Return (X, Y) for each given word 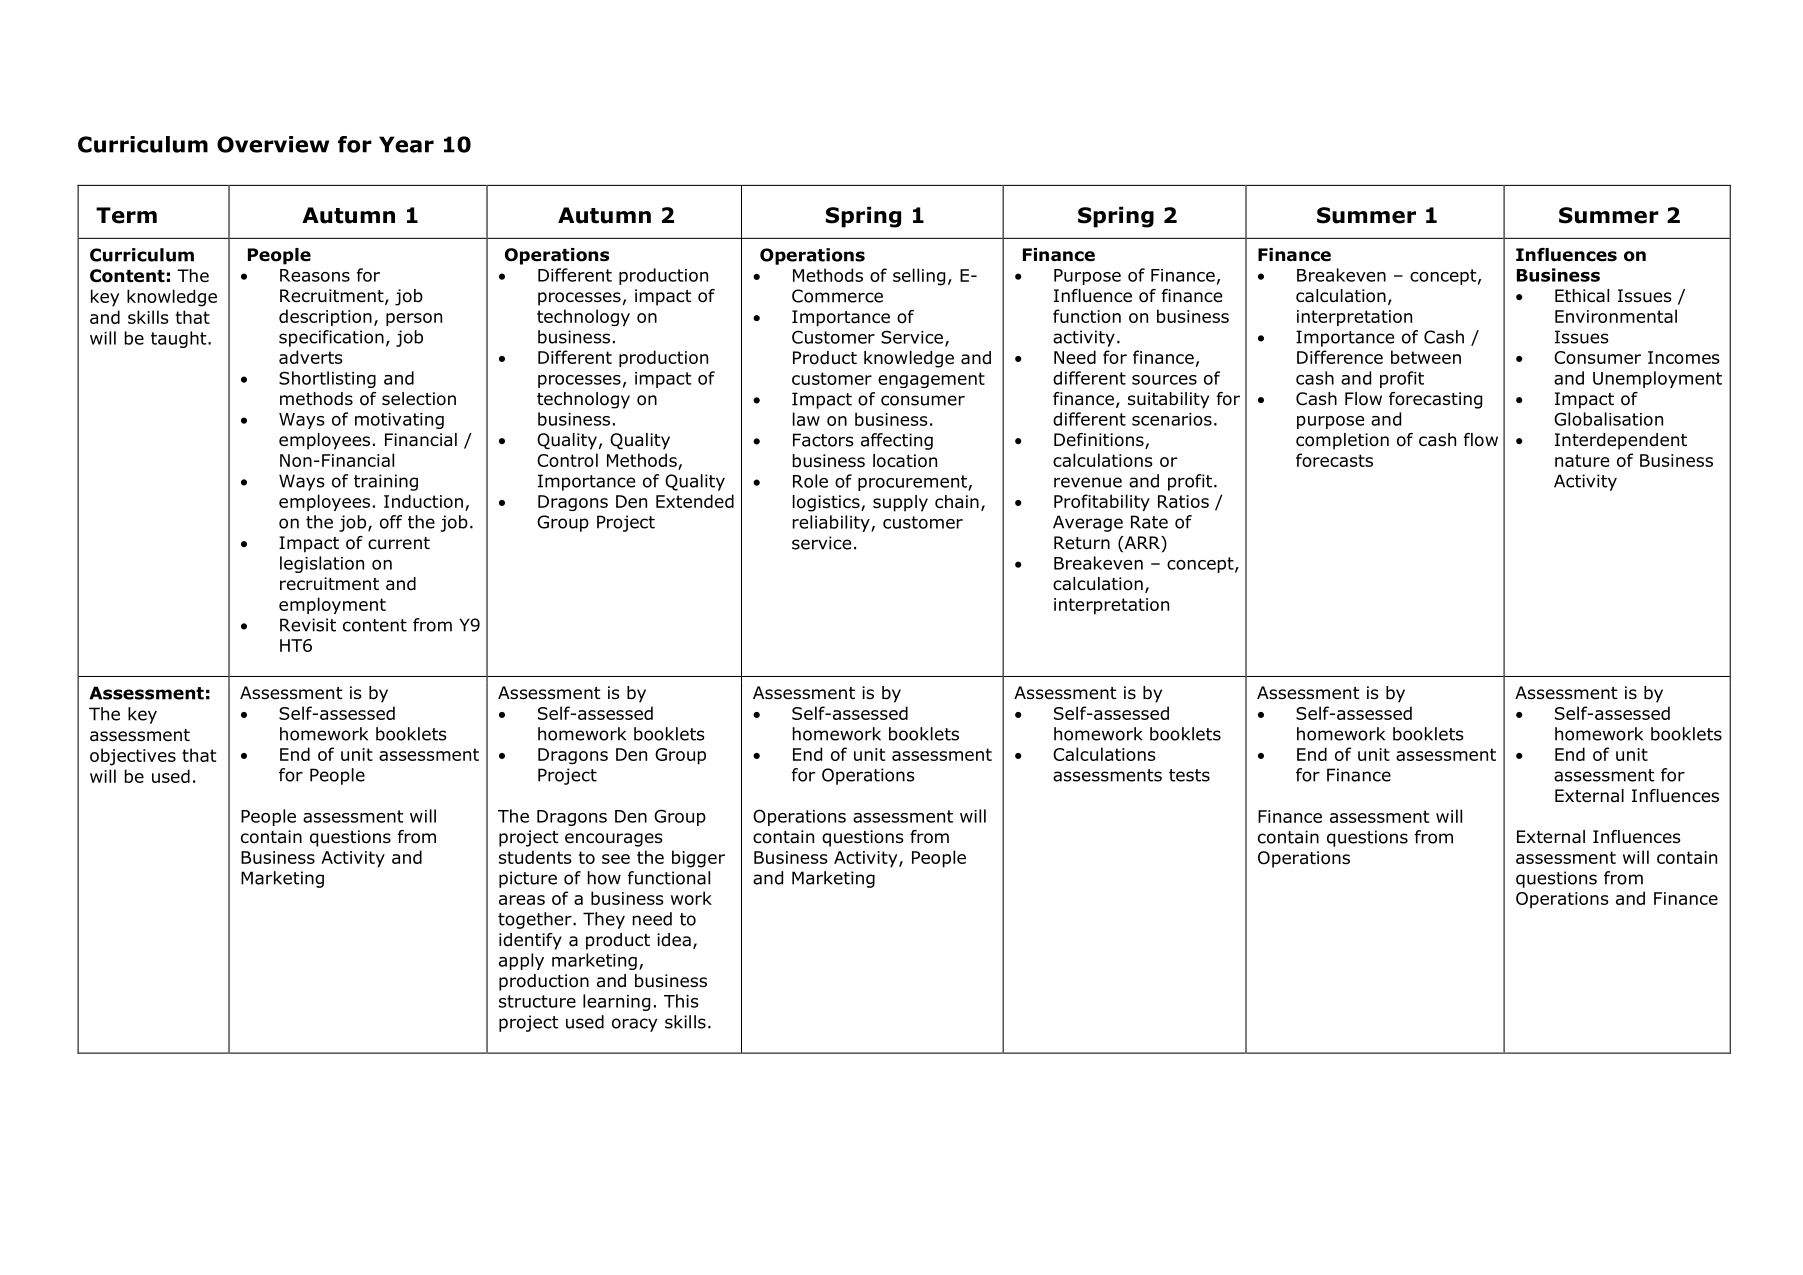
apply (521, 961)
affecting (897, 441)
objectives (133, 757)
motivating (399, 421)
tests (1189, 775)
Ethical (1582, 296)
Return (1082, 543)
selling (919, 277)
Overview (273, 144)
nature (1582, 460)
